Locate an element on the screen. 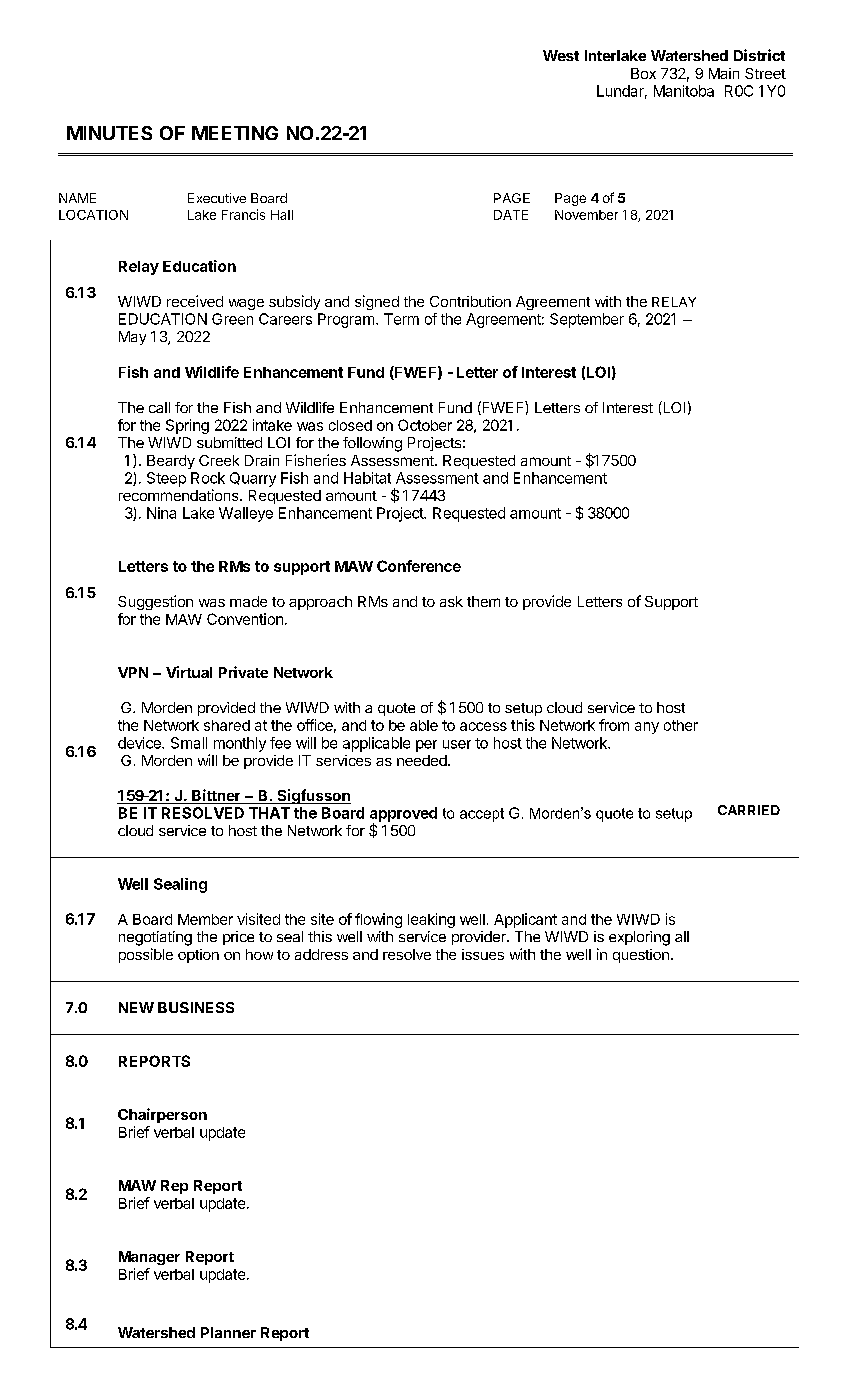 The image size is (849, 1400). exploring is located at coordinates (639, 938).
